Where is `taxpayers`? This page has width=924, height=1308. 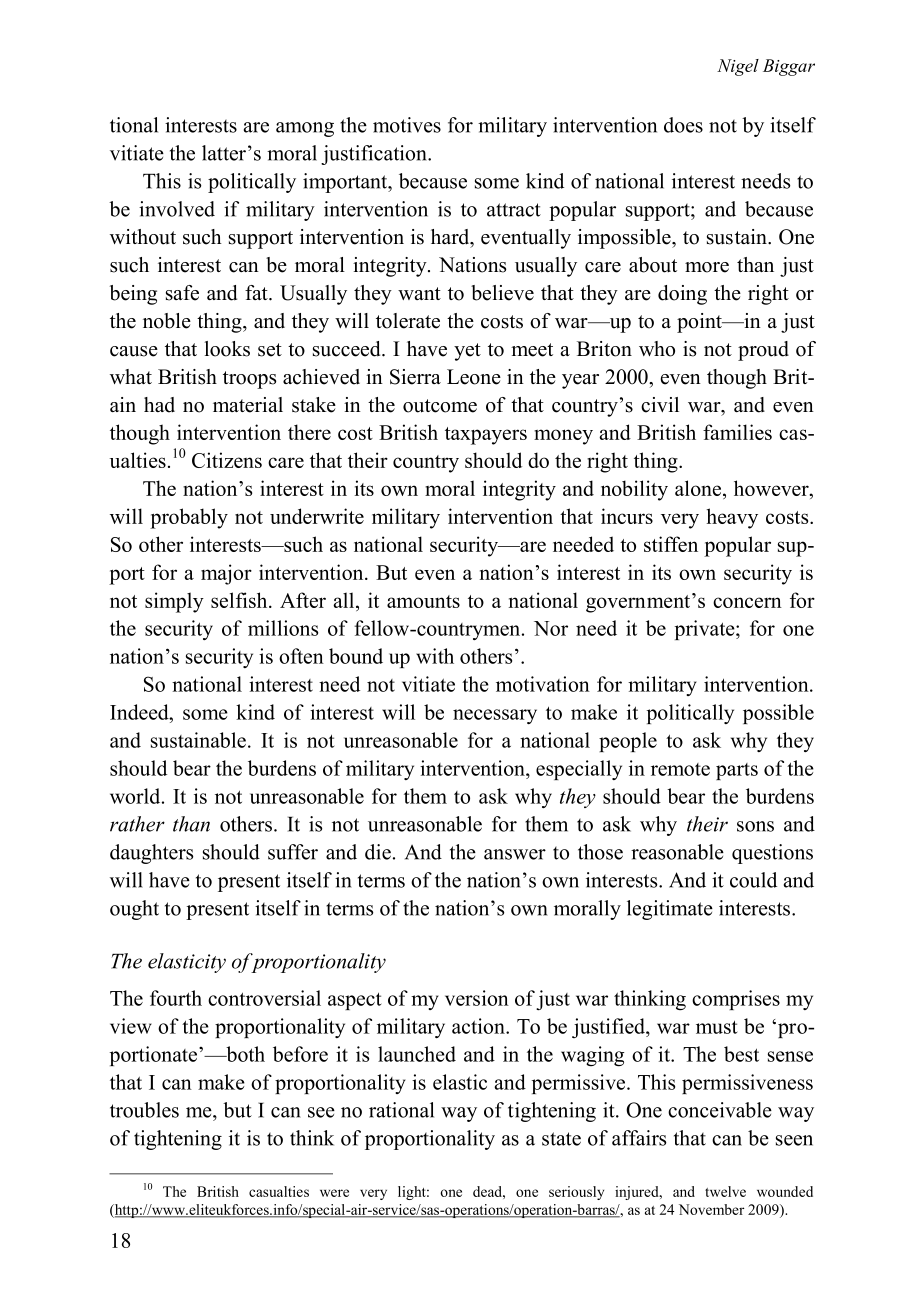 taxpayers is located at coordinates (486, 436).
